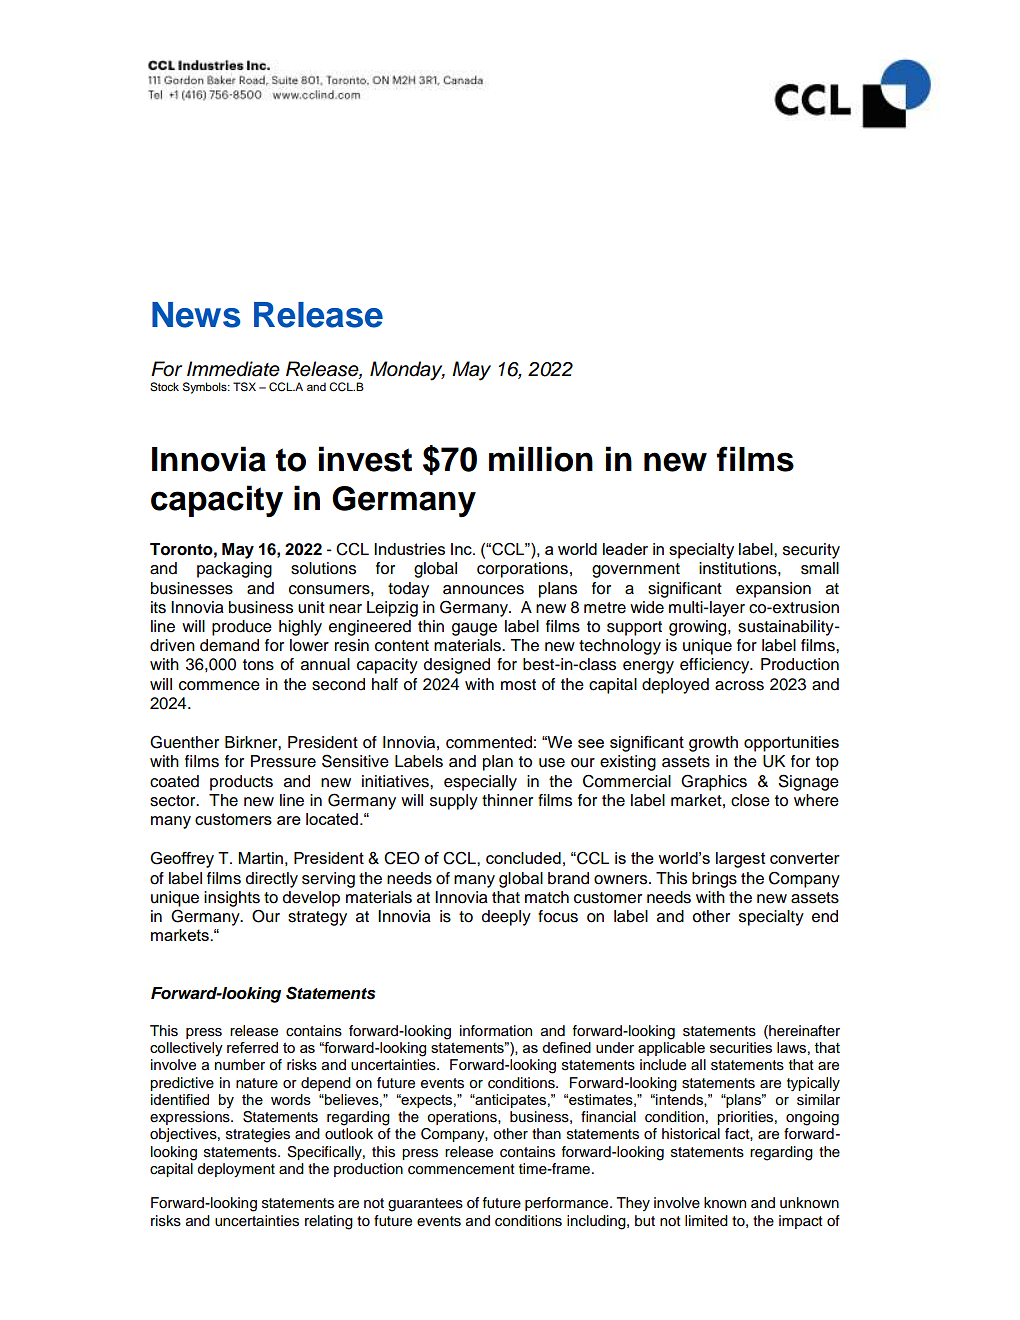 Image resolution: width=1020 pixels, height=1320 pixels. What do you see at coordinates (407, 371) in the image?
I see `Monday` at bounding box center [407, 371].
